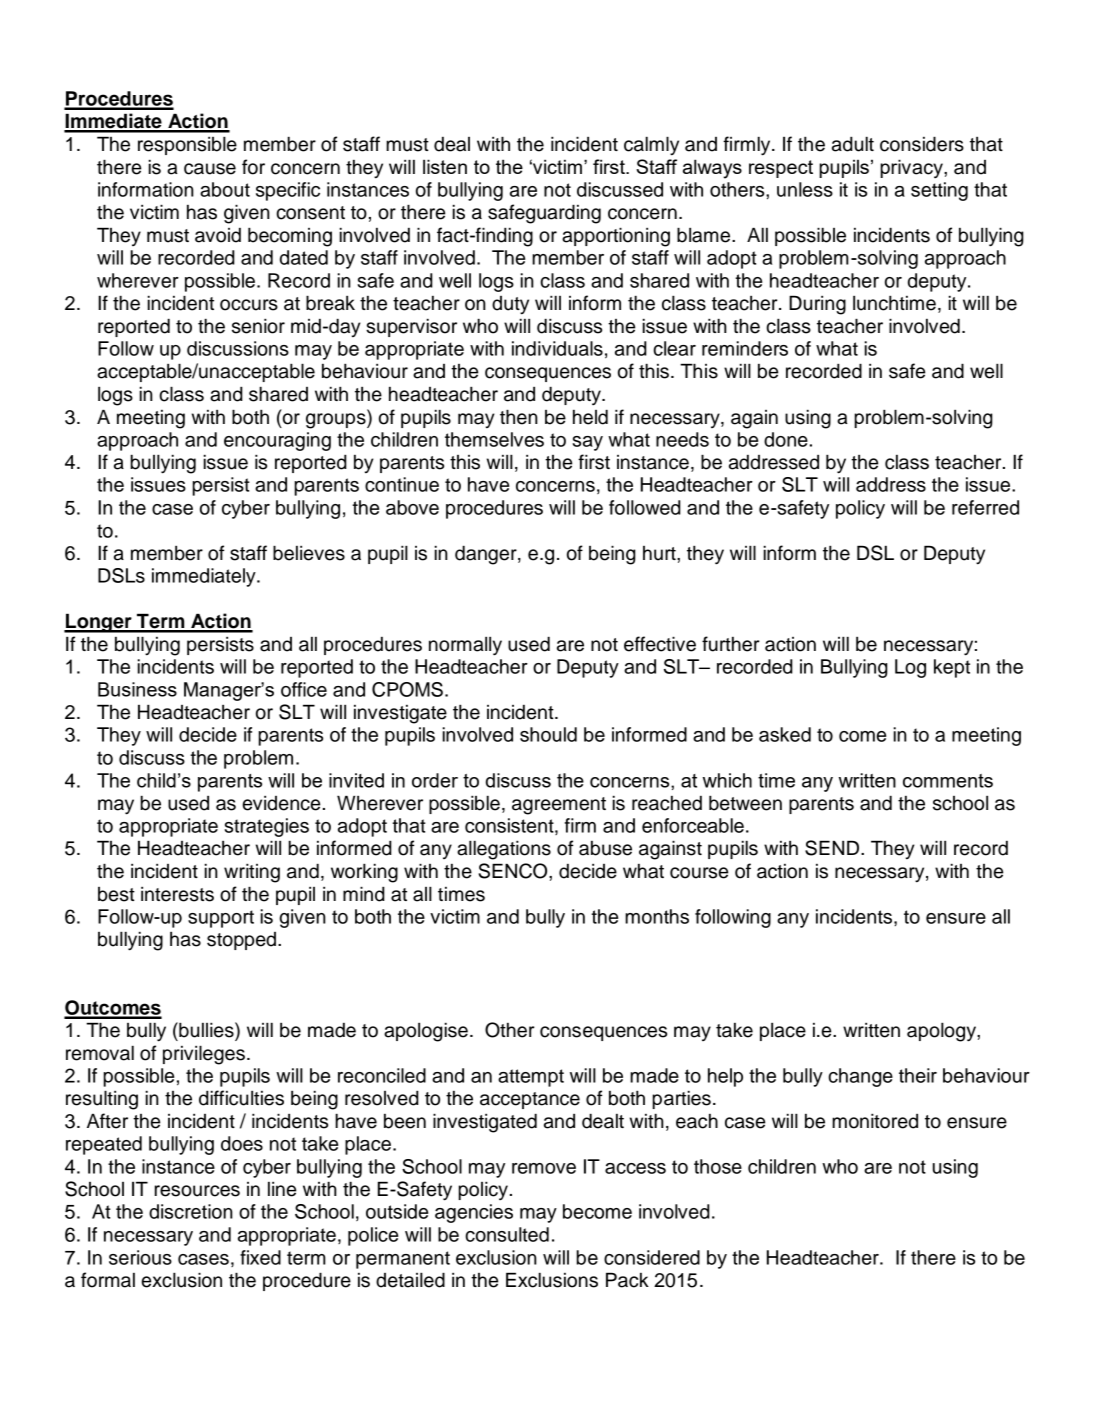  I want to click on privacy, so click(912, 168).
